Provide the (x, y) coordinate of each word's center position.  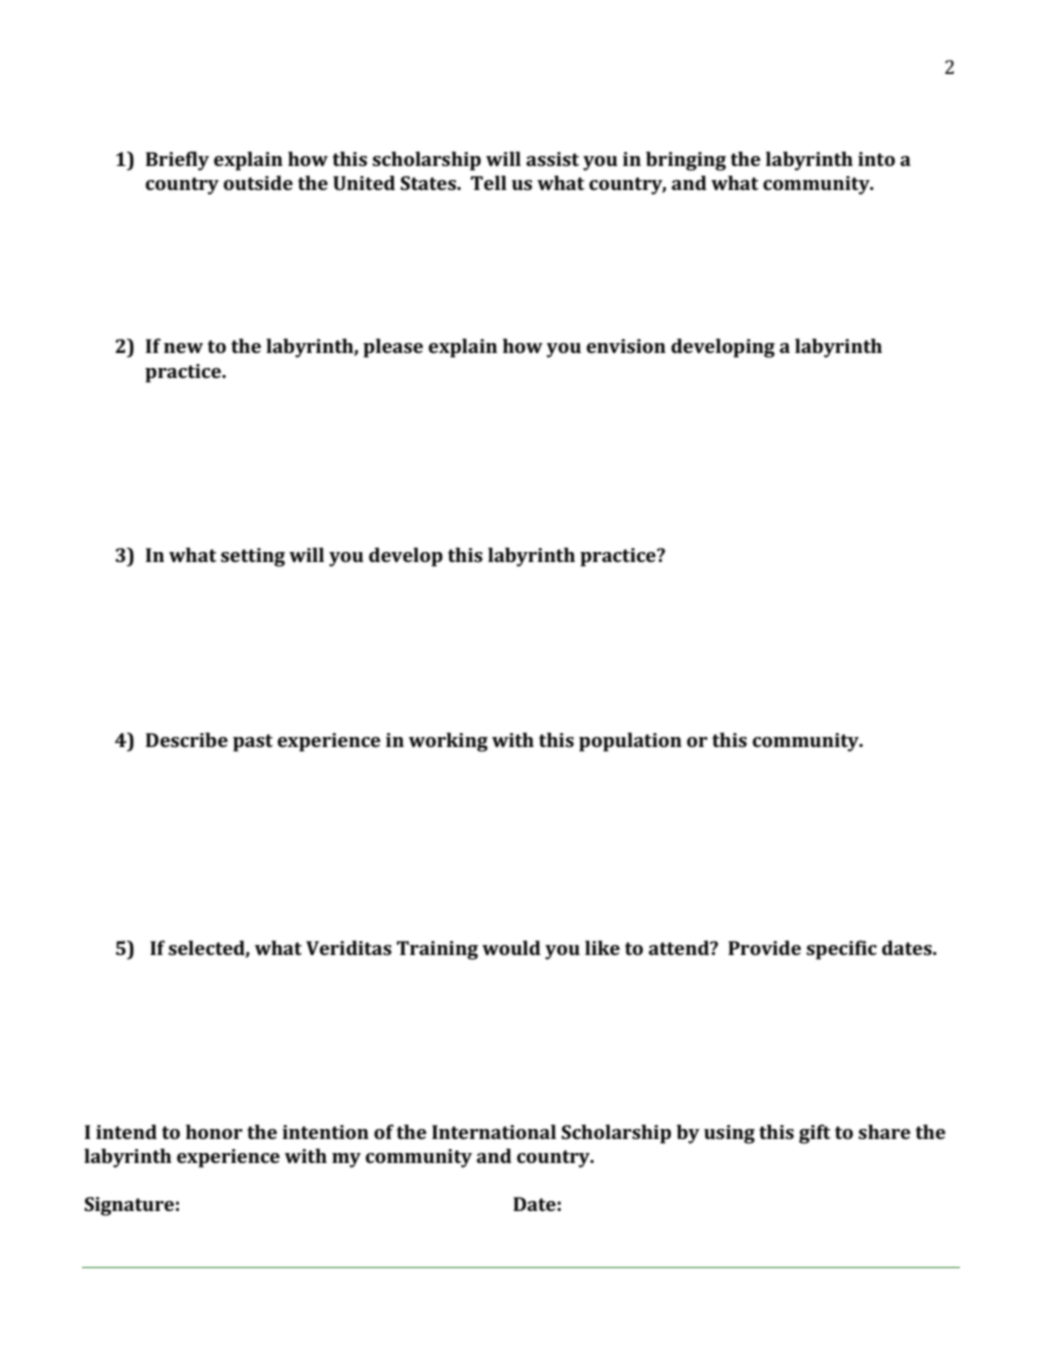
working (448, 742)
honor (214, 1131)
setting (253, 557)
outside (258, 182)
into (876, 159)
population (630, 742)
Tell (489, 182)
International (494, 1131)
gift (815, 1134)
